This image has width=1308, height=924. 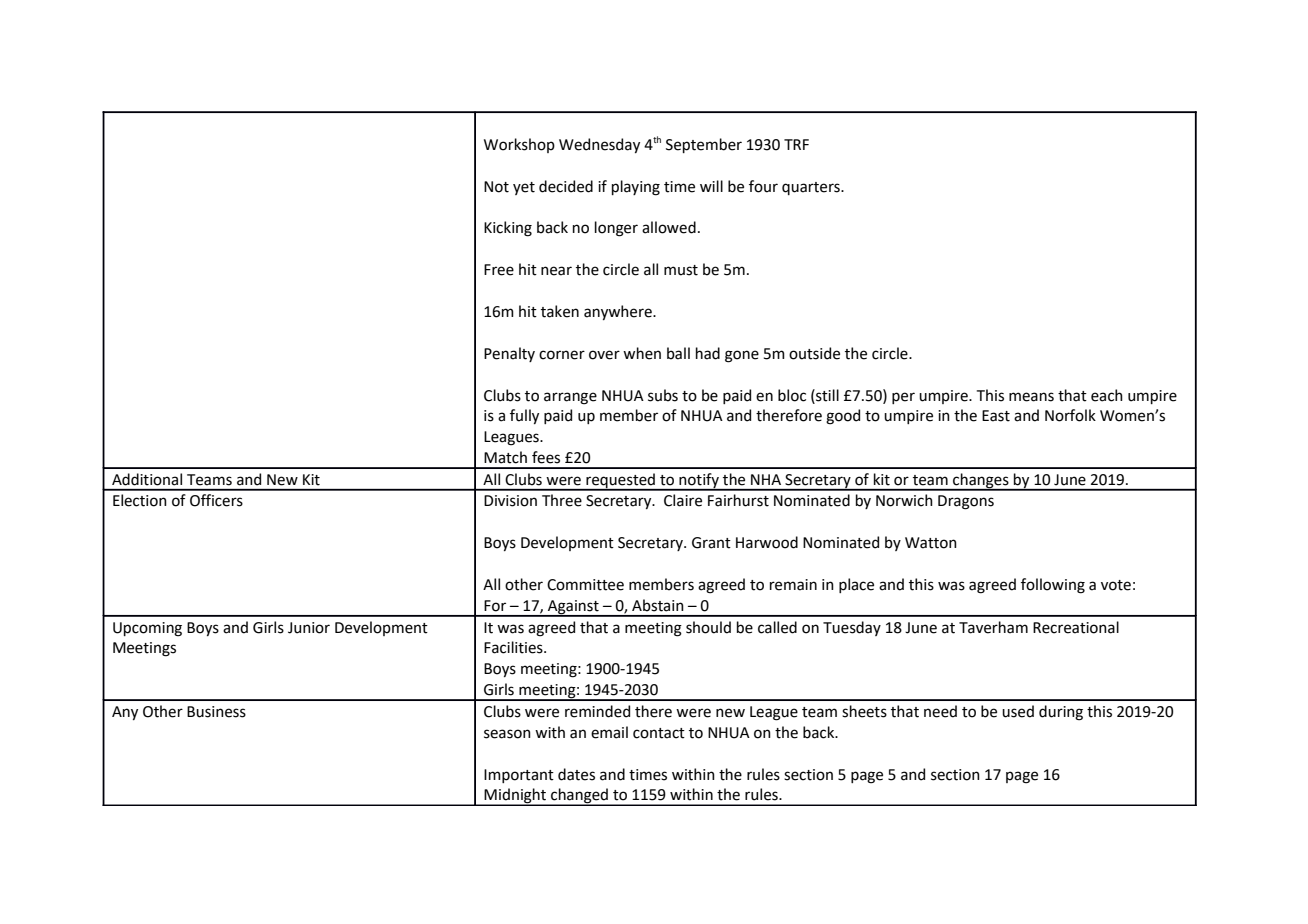 I want to click on outside, so click(x=814, y=353).
